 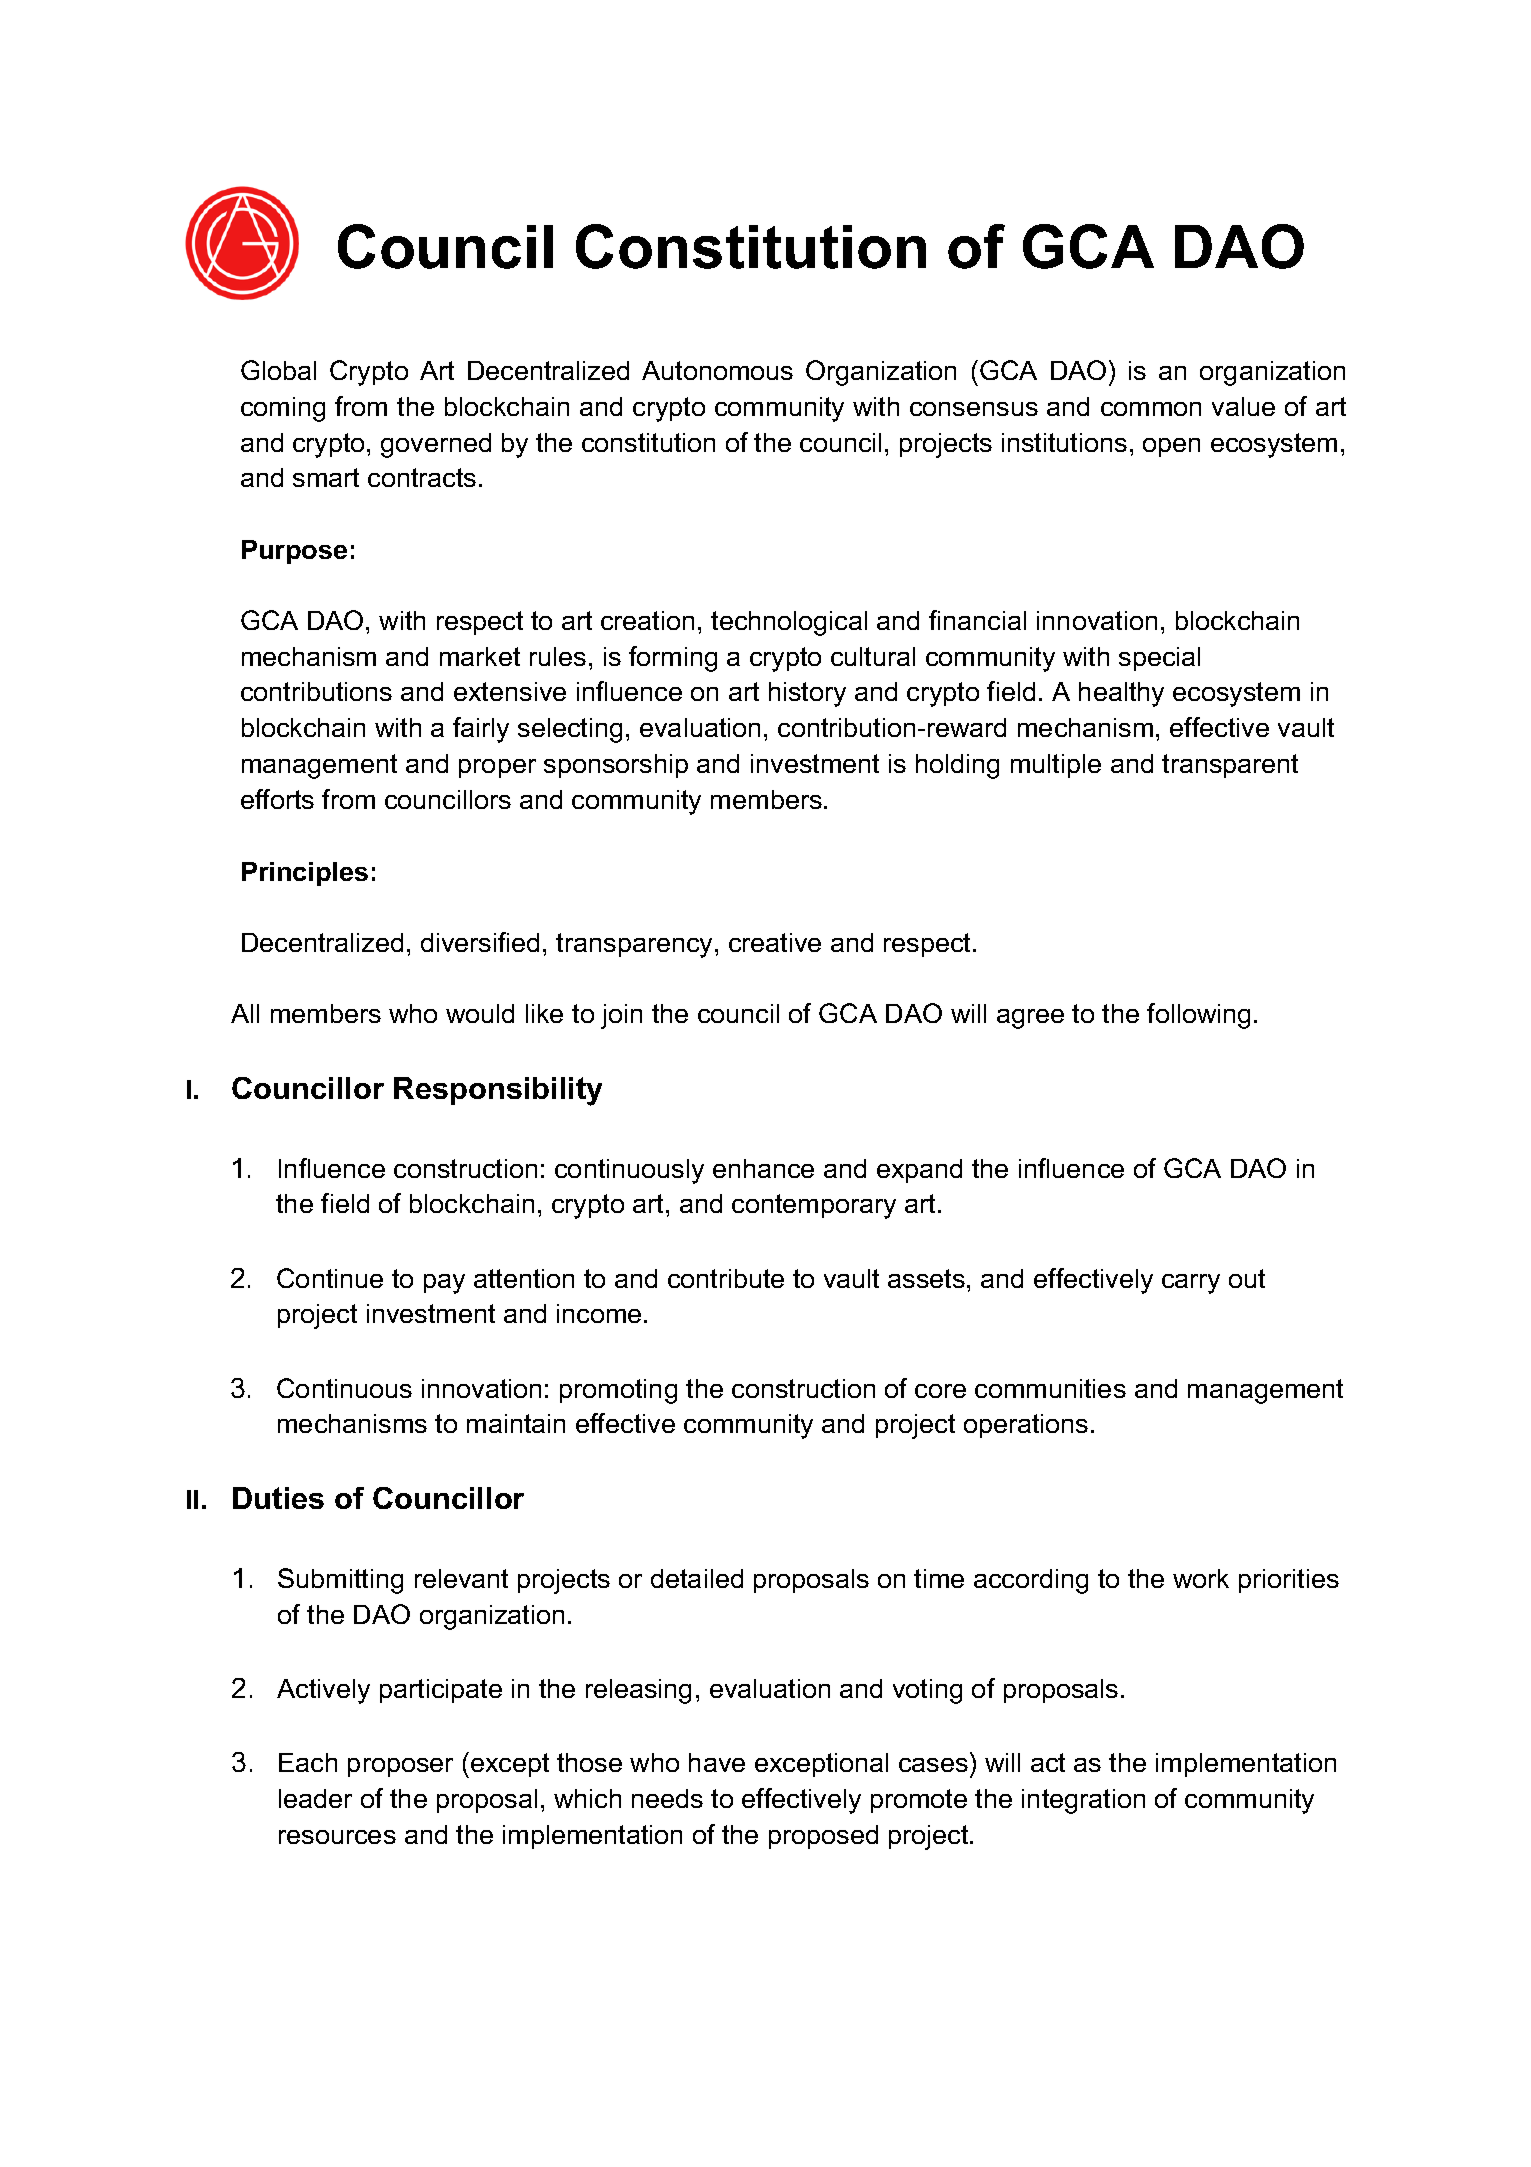 What do you see at coordinates (1121, 694) in the document?
I see `healthy` at bounding box center [1121, 694].
